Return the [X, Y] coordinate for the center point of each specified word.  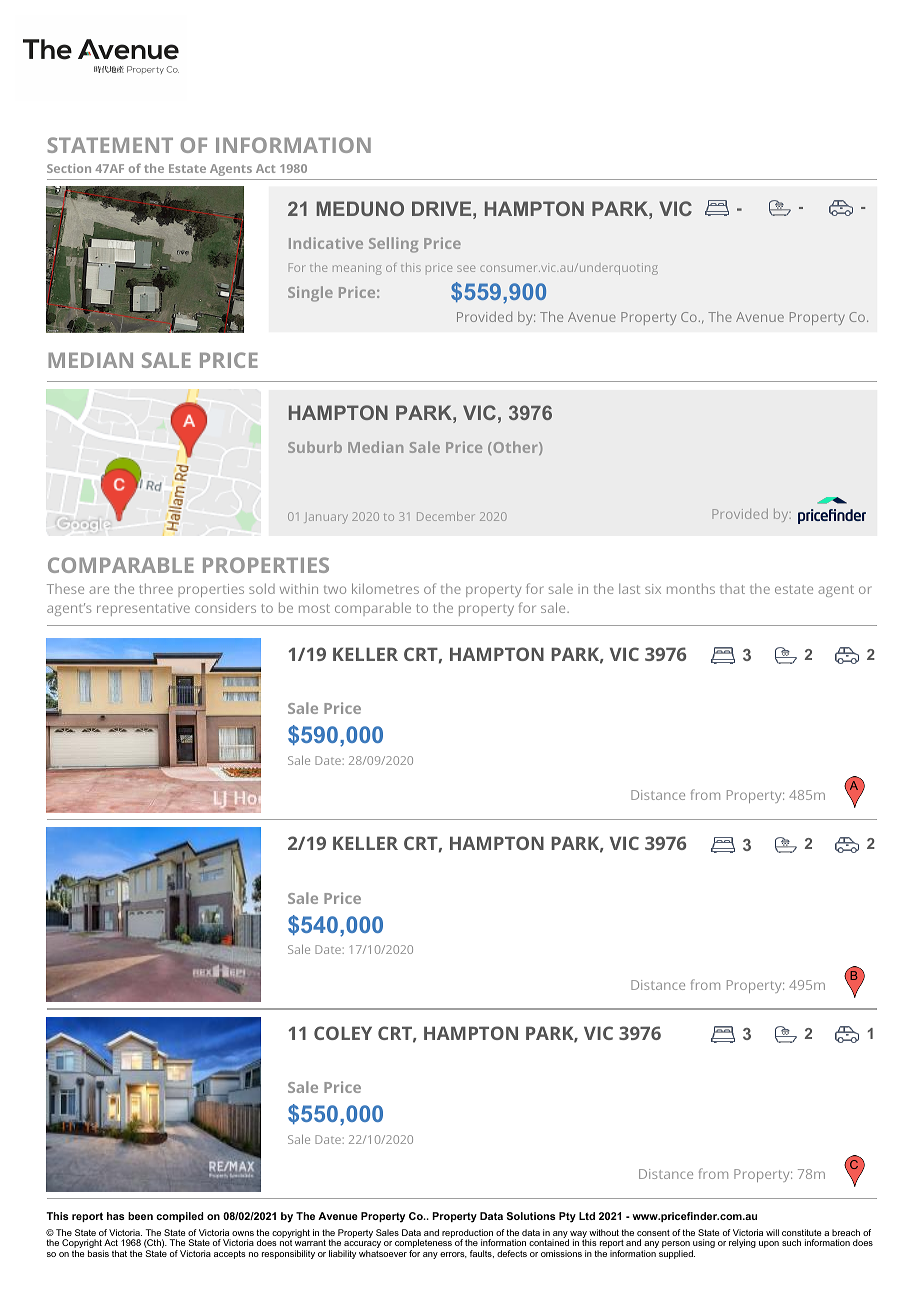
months [691, 588]
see [466, 268]
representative [143, 609]
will [772, 1232]
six [653, 589]
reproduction [467, 1234]
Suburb [315, 447]
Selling [393, 245]
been [140, 1216]
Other [515, 448]
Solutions [531, 1216]
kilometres [385, 588]
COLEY [343, 1033]
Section [69, 168]
